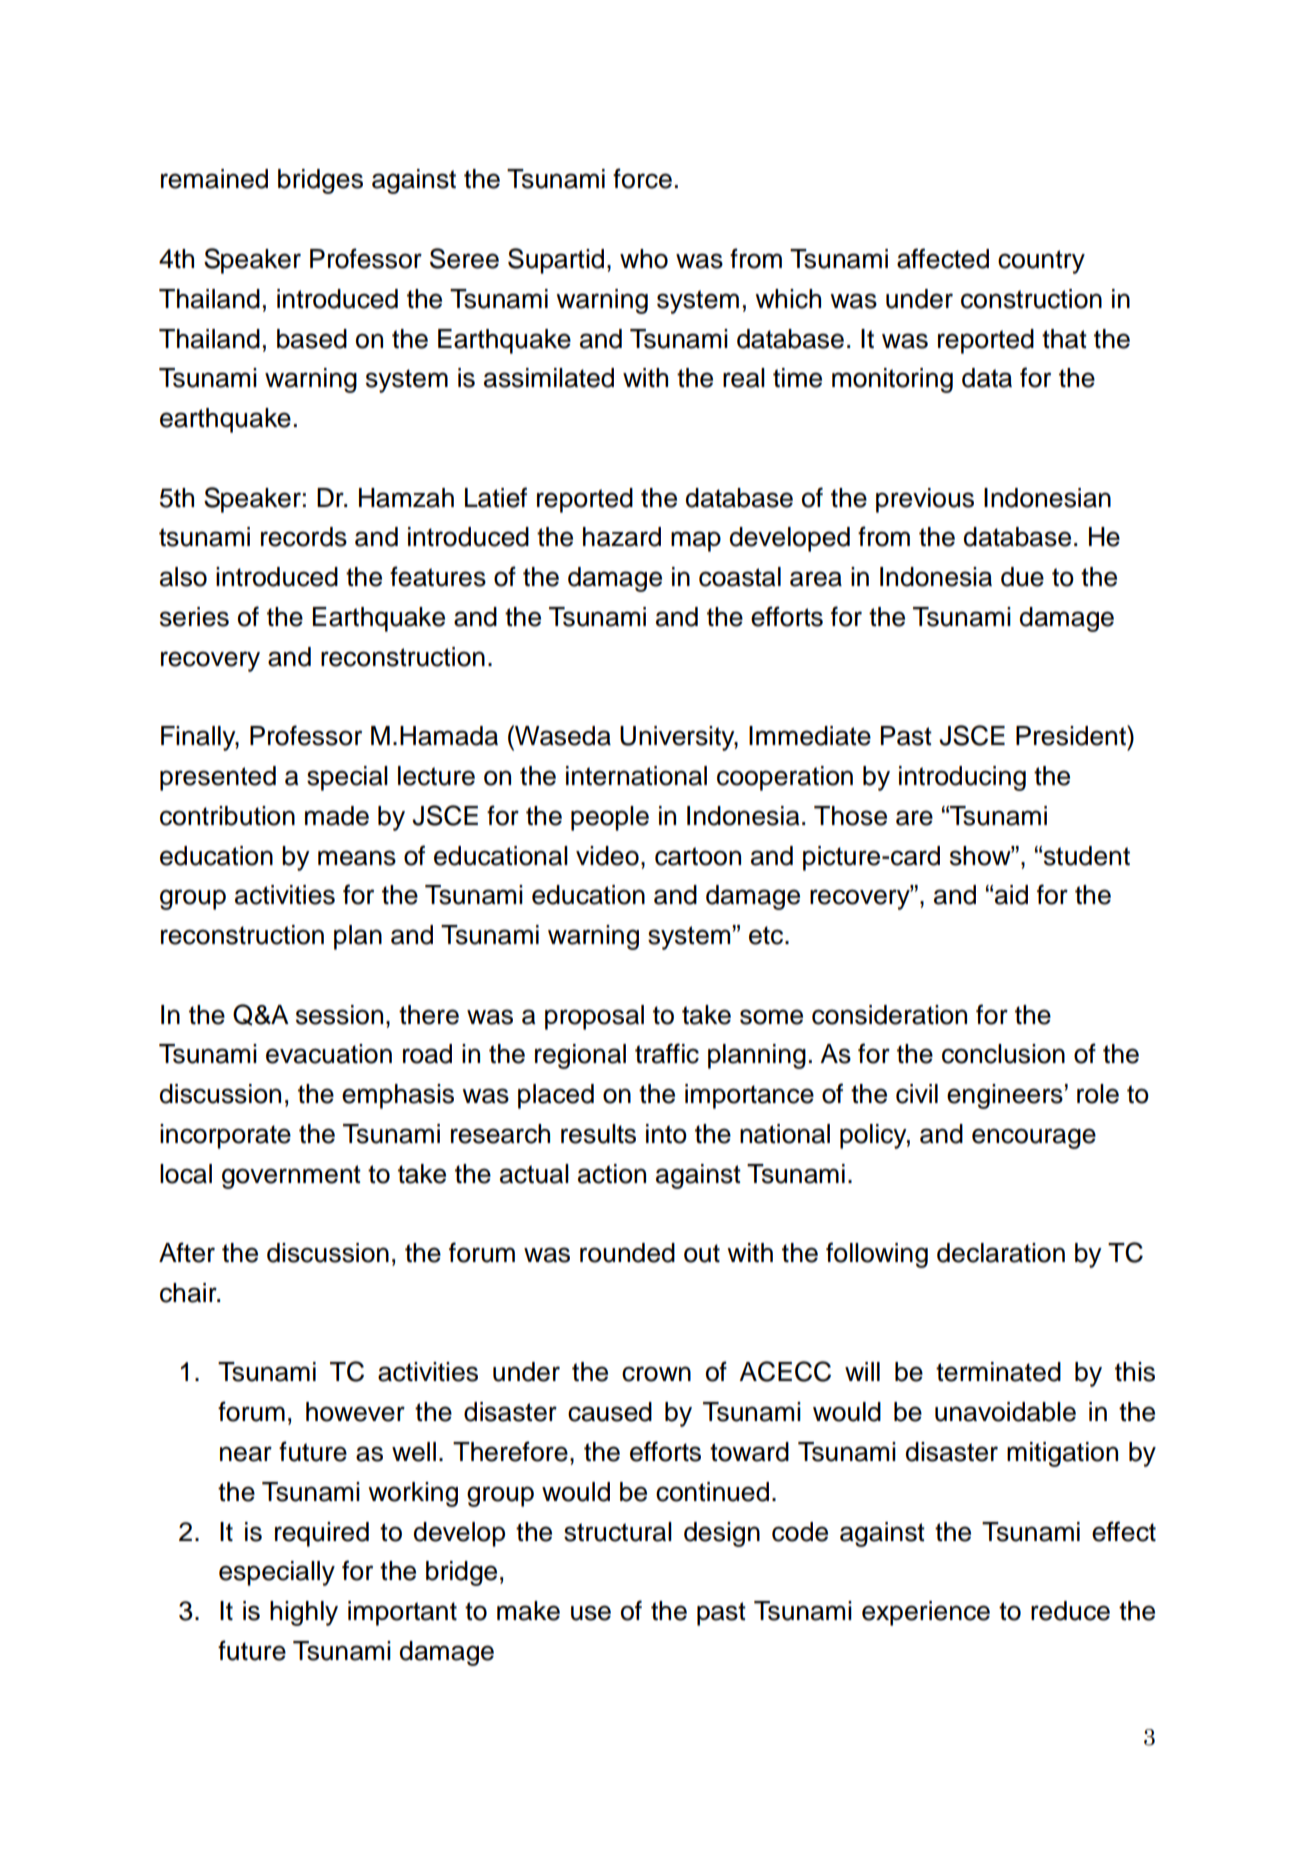  Describe the element at coordinates (304, 537) in the screenshot. I see `records` at that location.
